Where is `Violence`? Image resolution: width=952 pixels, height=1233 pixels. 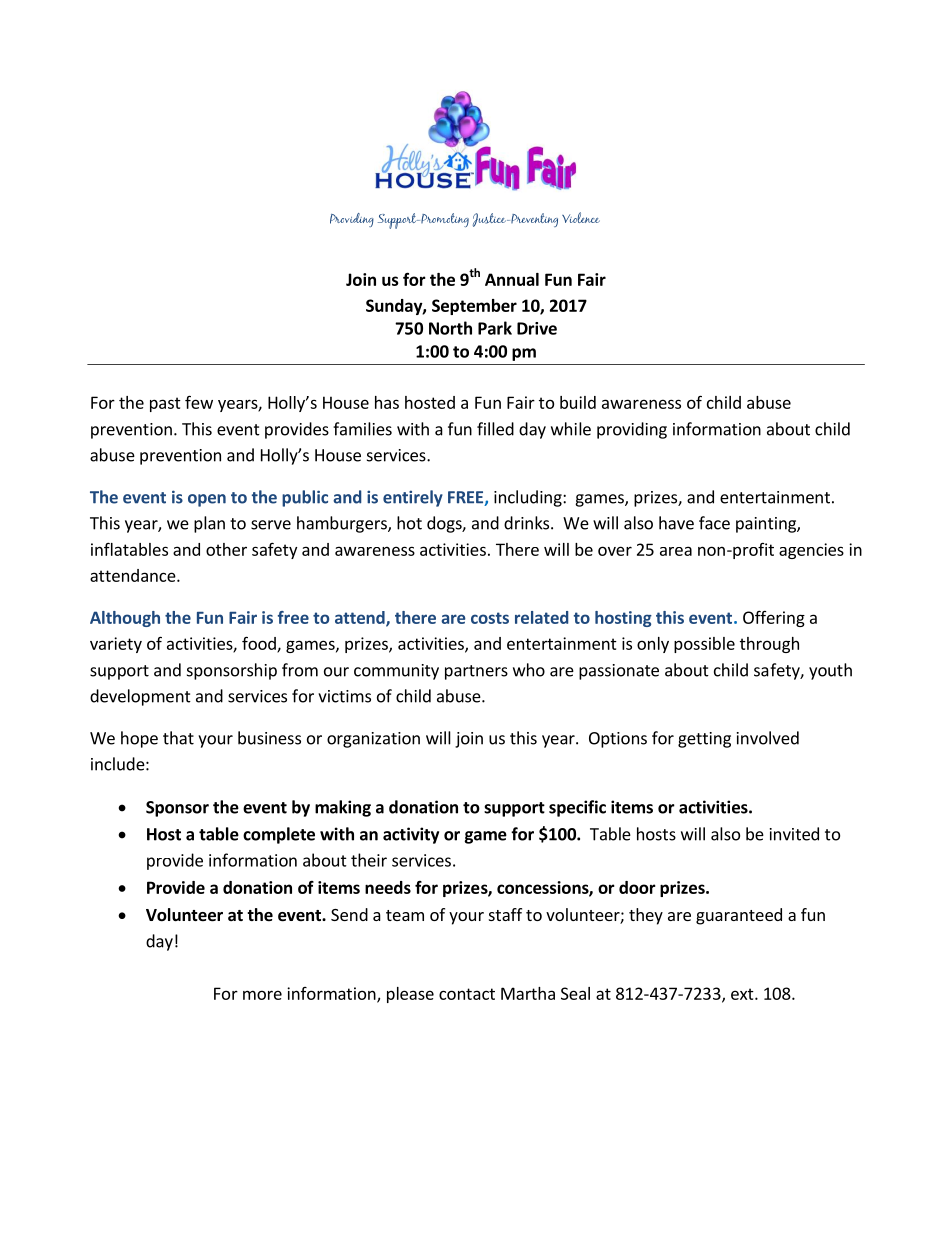
Violence is located at coordinates (581, 217).
